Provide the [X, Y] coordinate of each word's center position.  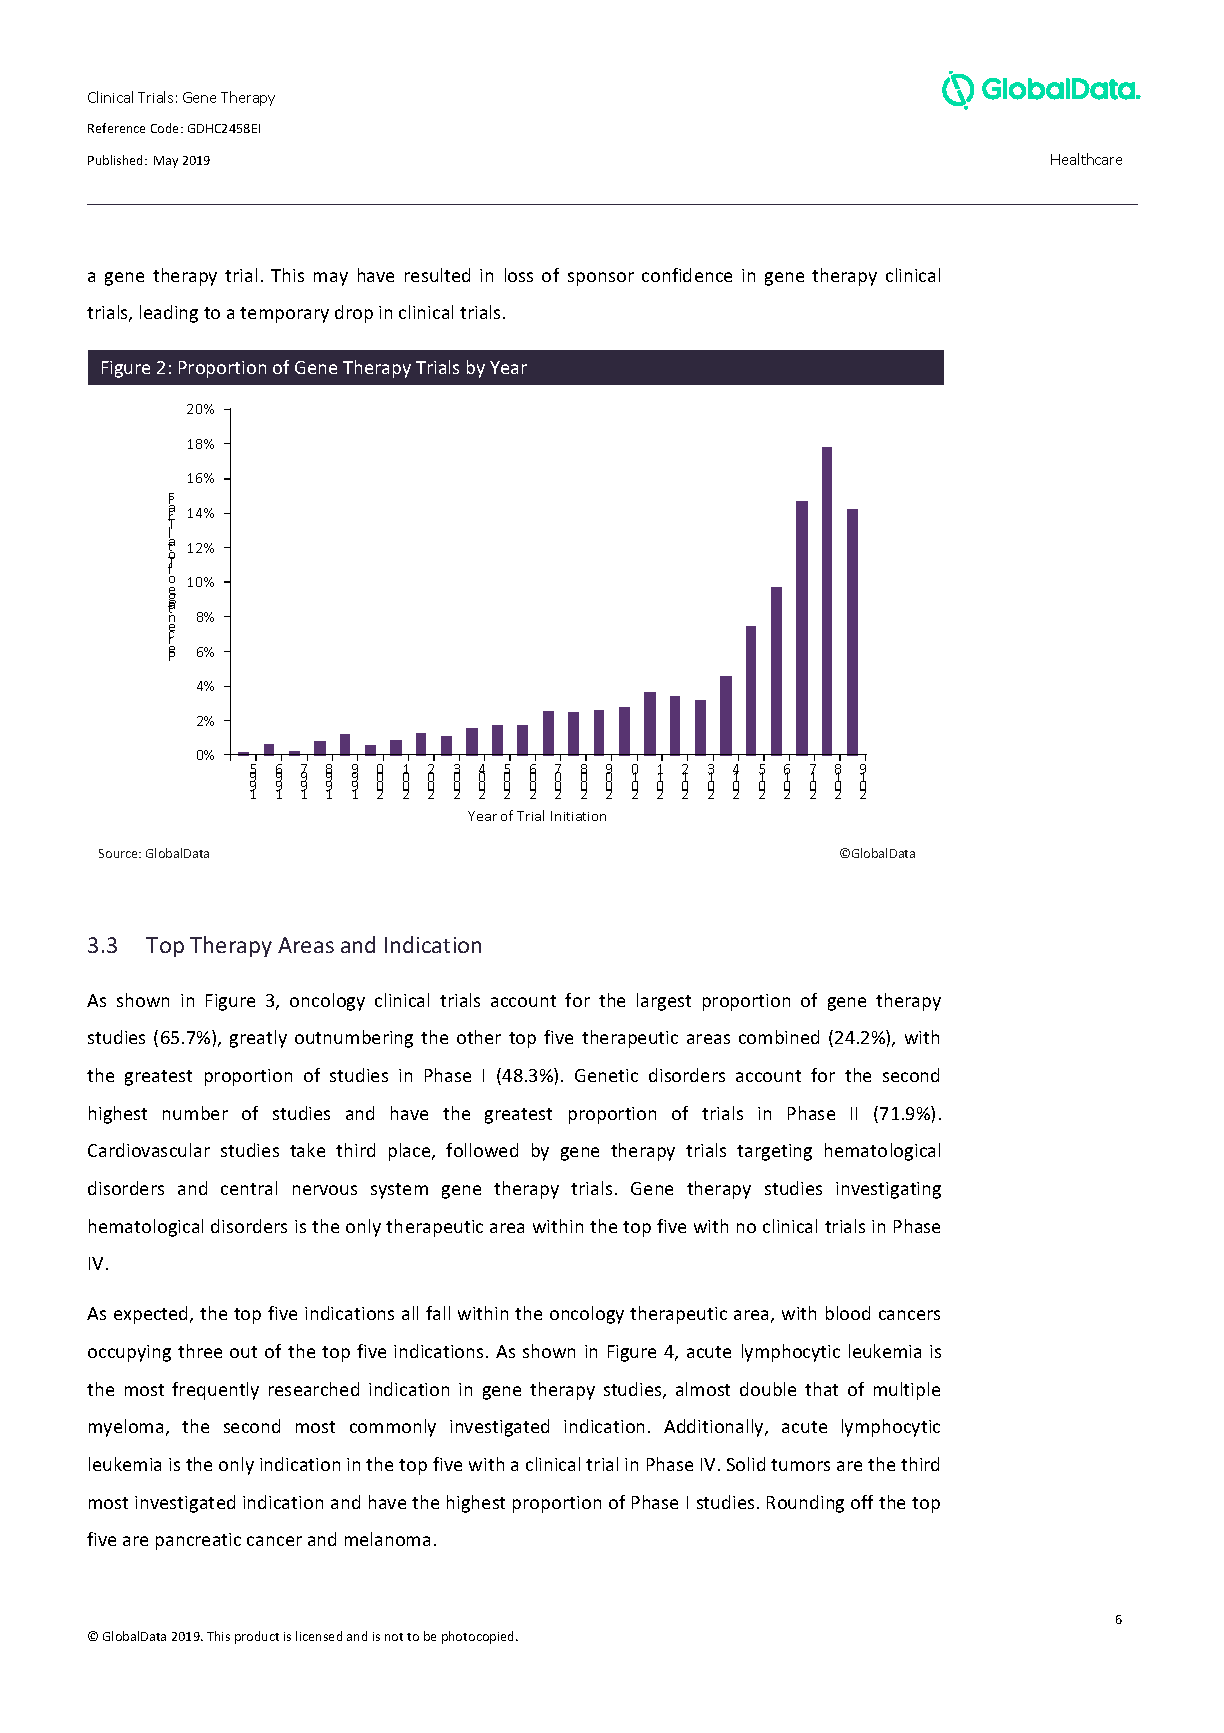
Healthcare [1086, 159]
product [257, 1637]
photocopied [479, 1637]
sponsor [601, 279]
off [862, 1502]
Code [166, 128]
